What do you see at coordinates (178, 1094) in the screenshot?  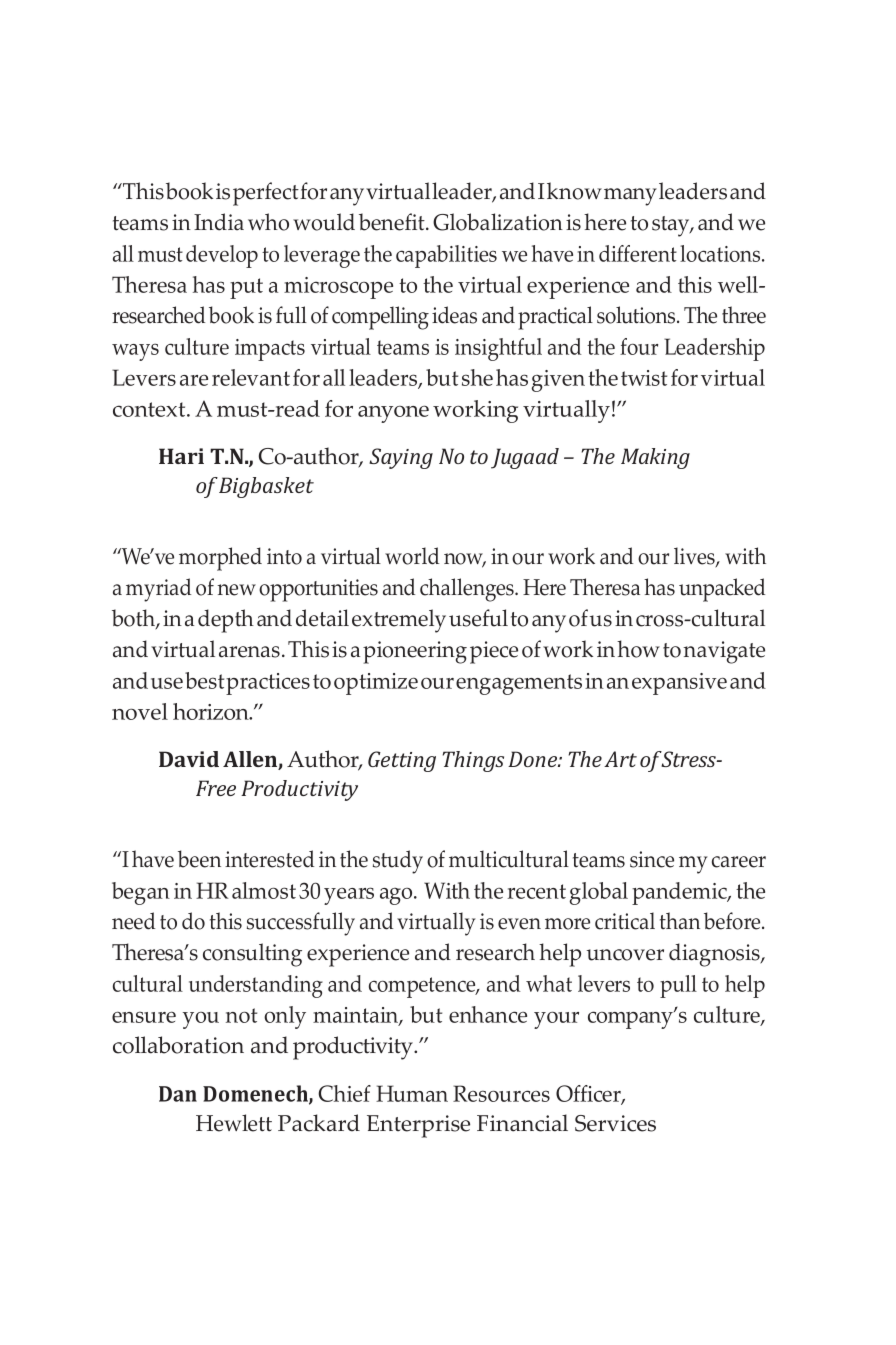 I see `Dan` at bounding box center [178, 1094].
